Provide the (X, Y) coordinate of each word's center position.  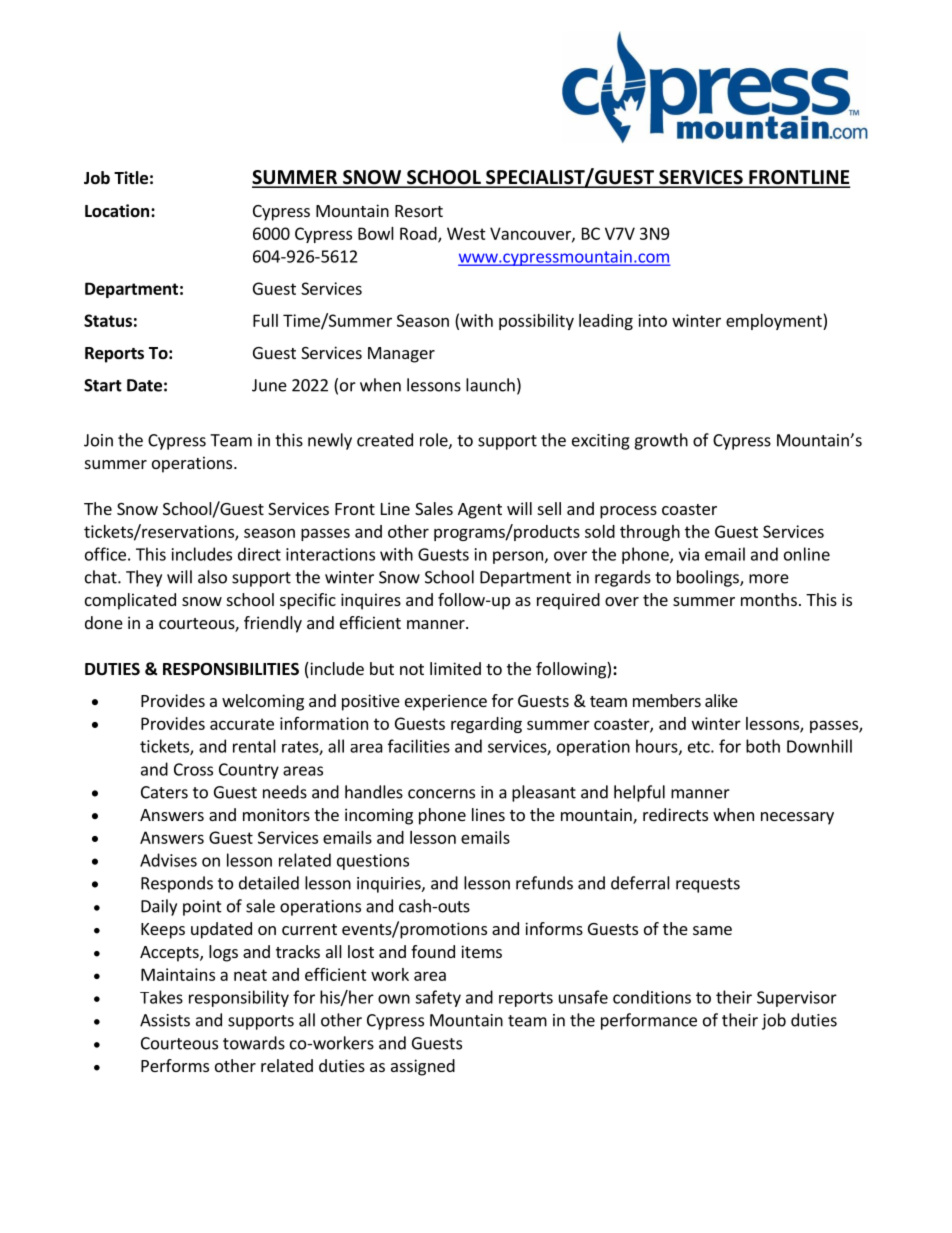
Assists (165, 1020)
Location (118, 211)
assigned (423, 1067)
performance (649, 1021)
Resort (419, 211)
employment (775, 322)
